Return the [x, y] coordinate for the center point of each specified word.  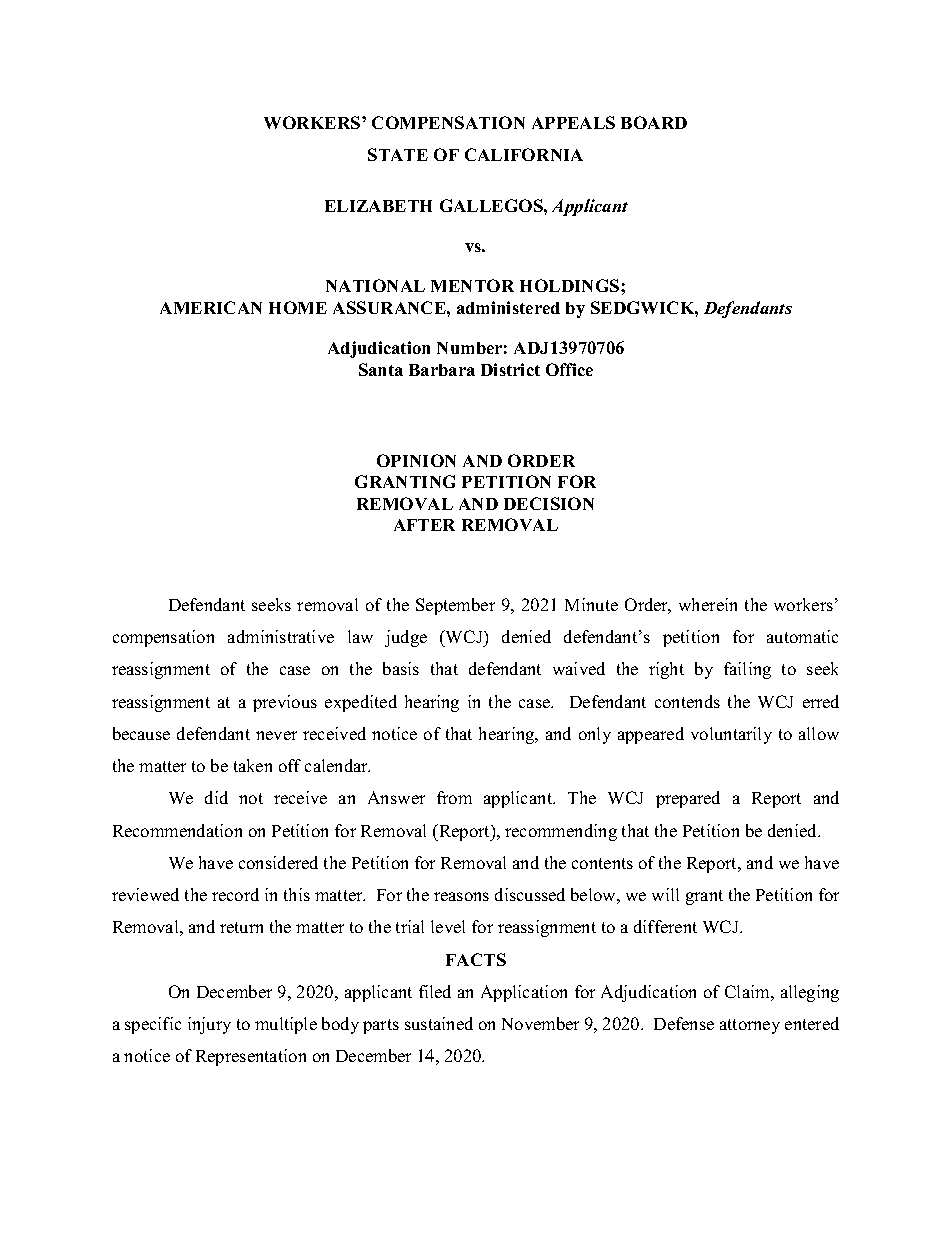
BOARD [654, 122]
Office [569, 369]
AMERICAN [211, 307]
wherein [708, 604]
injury [209, 1025]
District [510, 369]
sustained [439, 1023]
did [216, 797]
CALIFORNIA [524, 154]
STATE [398, 154]
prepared [688, 799]
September [455, 606]
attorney [750, 1026]
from [454, 797]
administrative [281, 636]
